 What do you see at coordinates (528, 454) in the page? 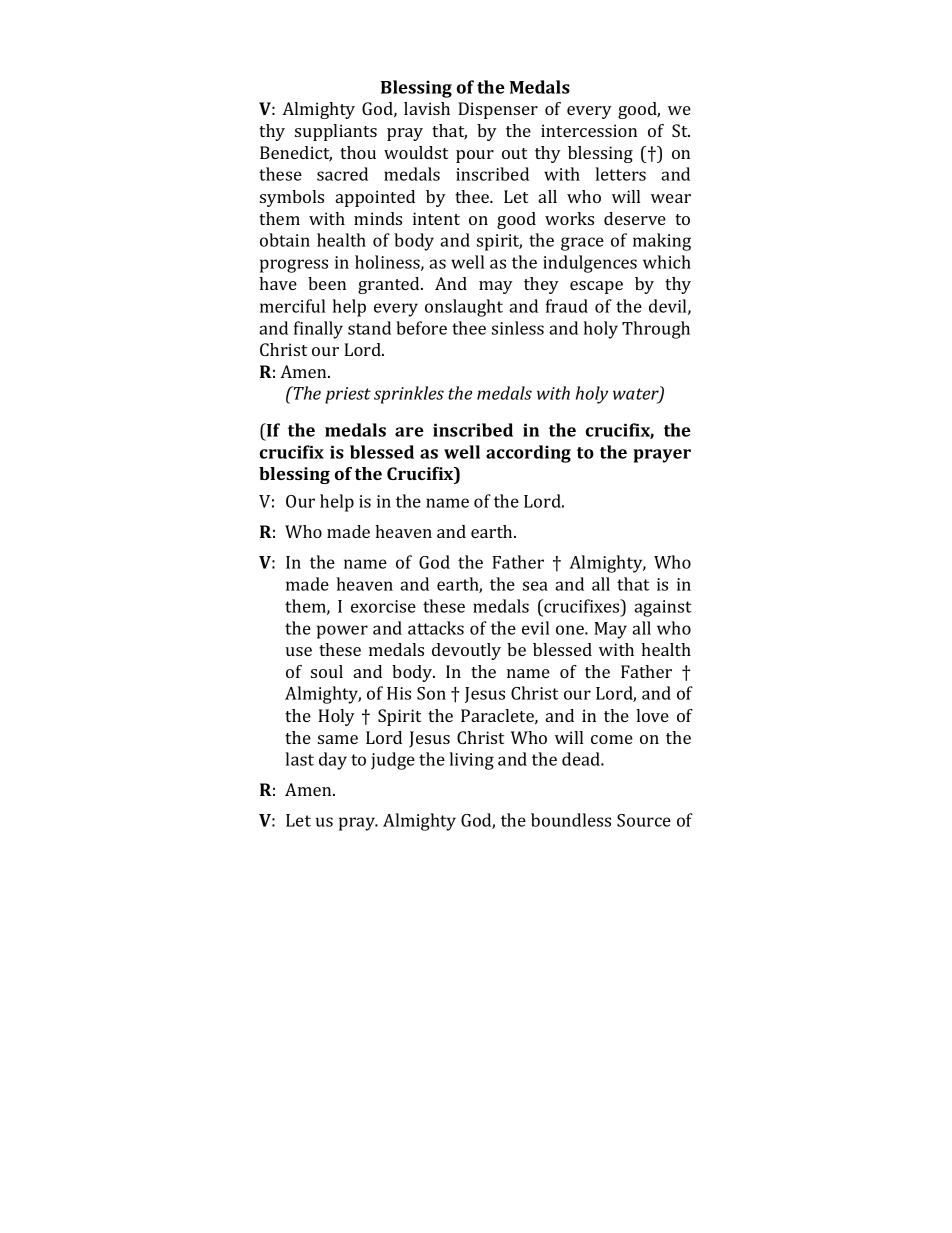
I see `according` at bounding box center [528, 454].
